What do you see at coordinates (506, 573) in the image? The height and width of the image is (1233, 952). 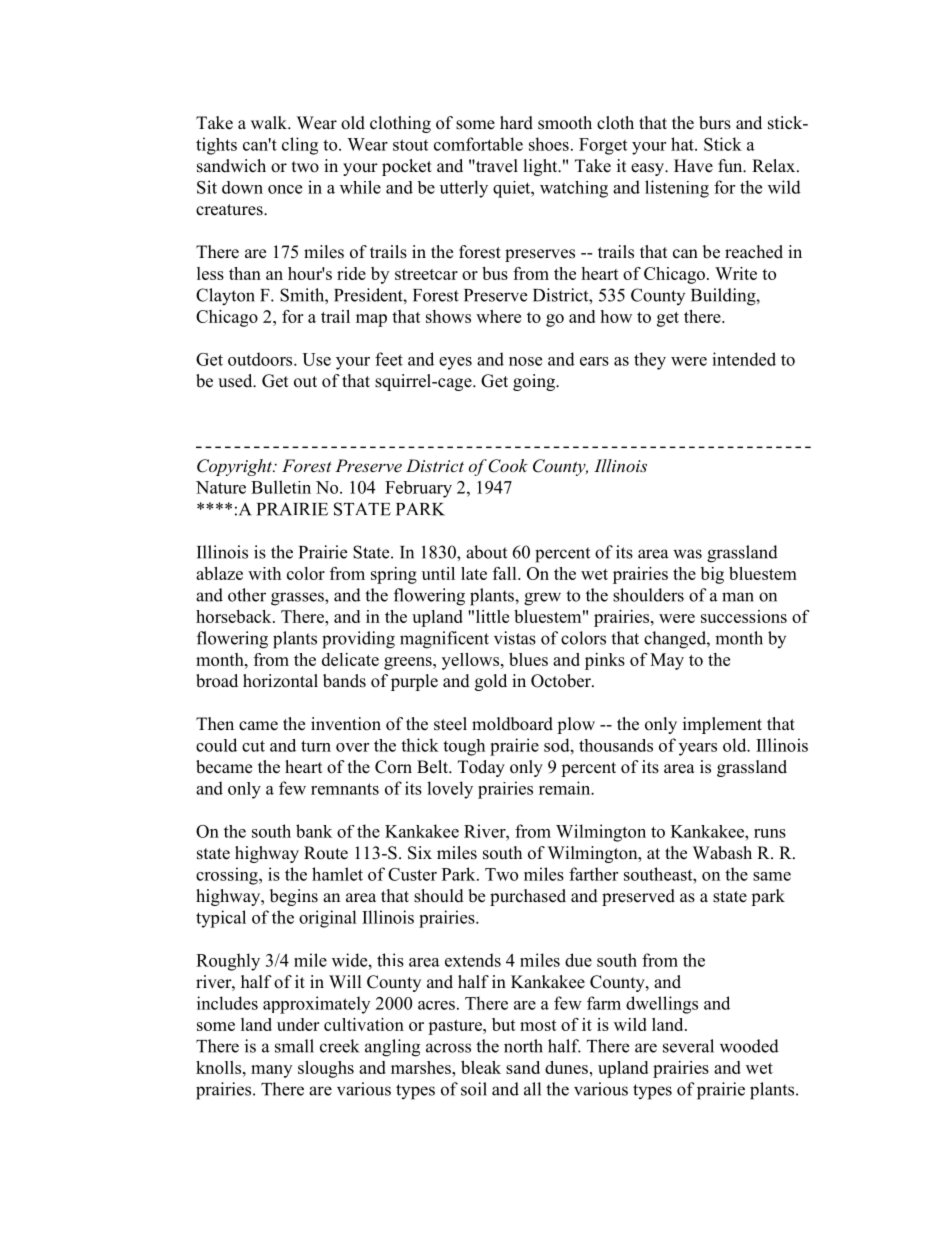 I see `fall` at bounding box center [506, 573].
